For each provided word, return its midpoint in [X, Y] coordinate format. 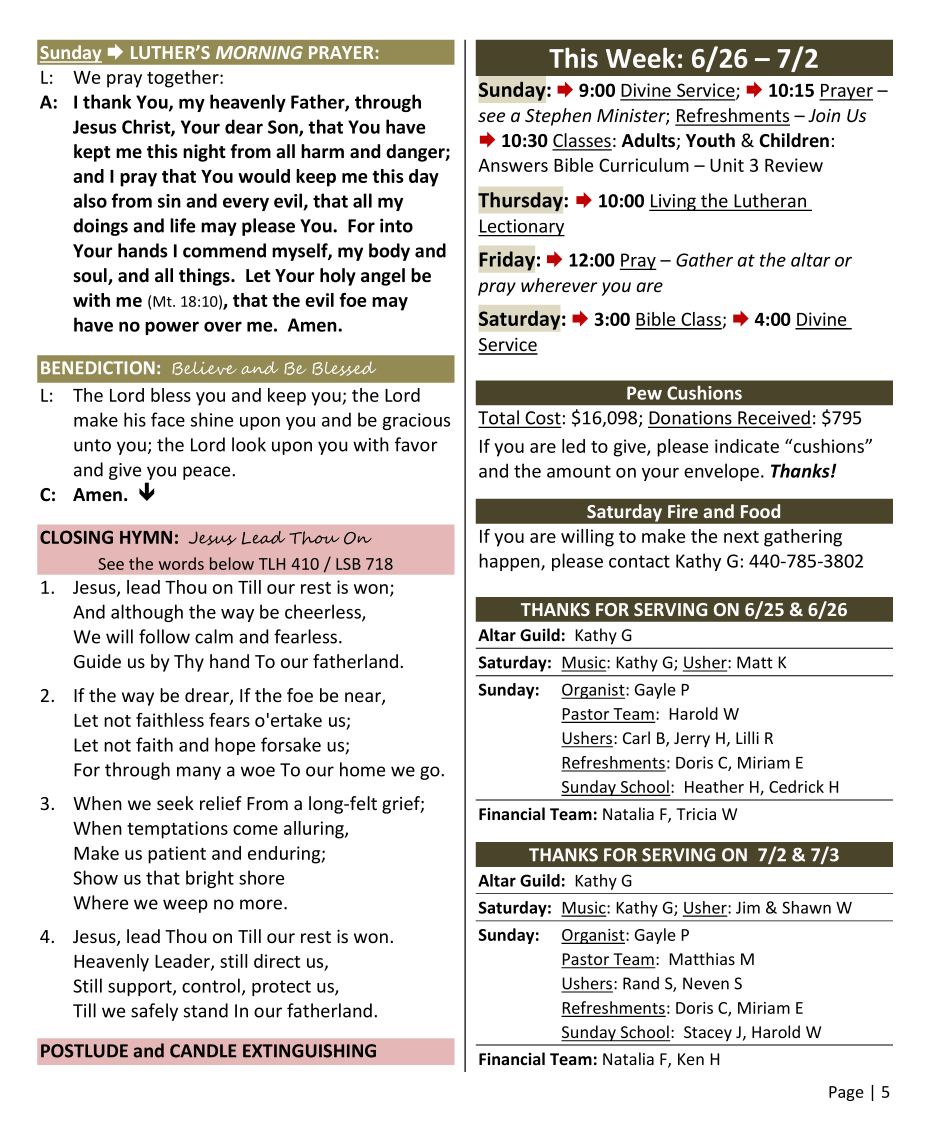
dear [244, 126]
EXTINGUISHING [309, 1051]
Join [824, 115]
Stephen [558, 117]
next [741, 537]
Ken [691, 1059]
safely [154, 1012]
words [181, 563]
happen [510, 562]
